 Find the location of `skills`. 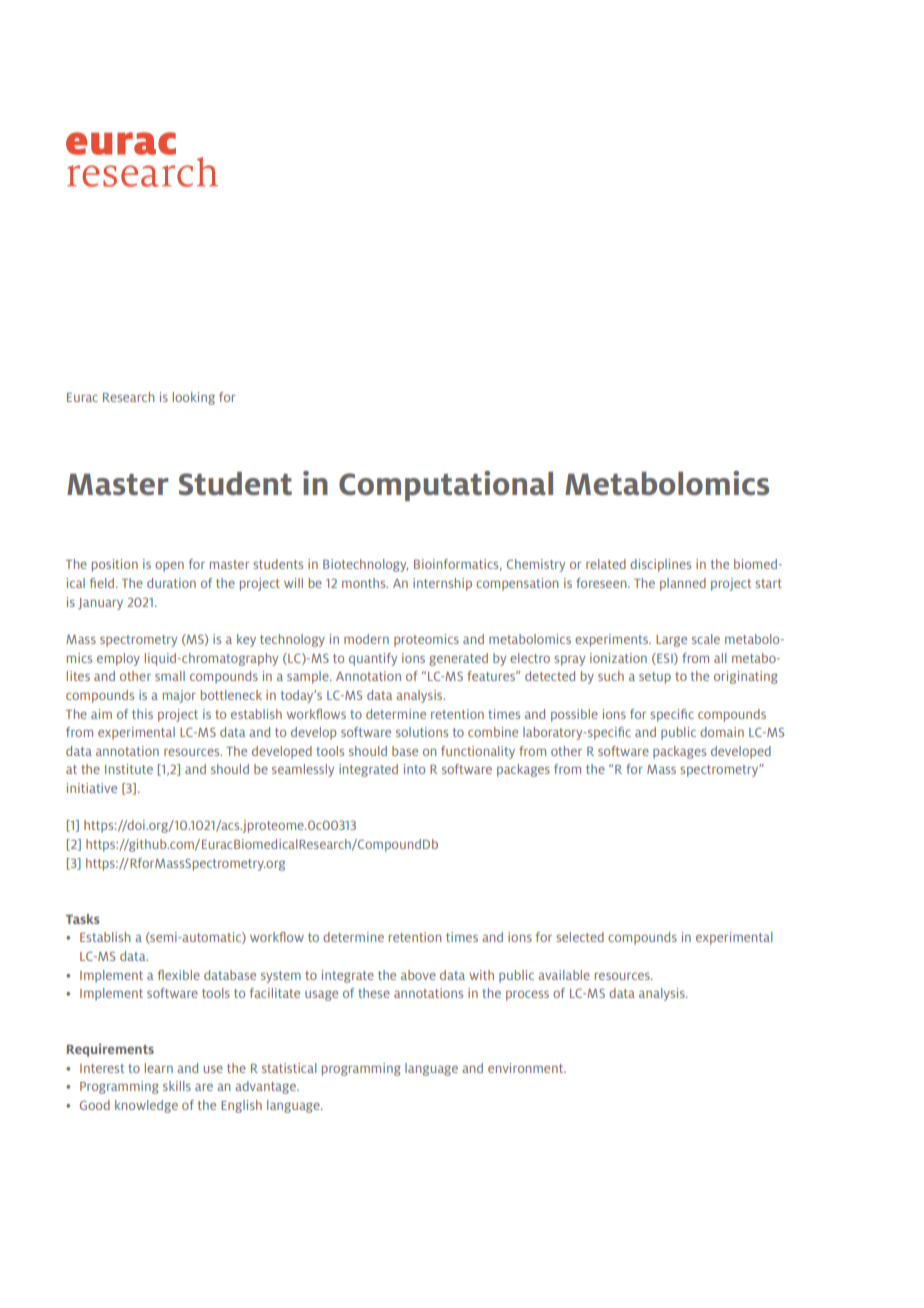

skills is located at coordinates (177, 1086).
